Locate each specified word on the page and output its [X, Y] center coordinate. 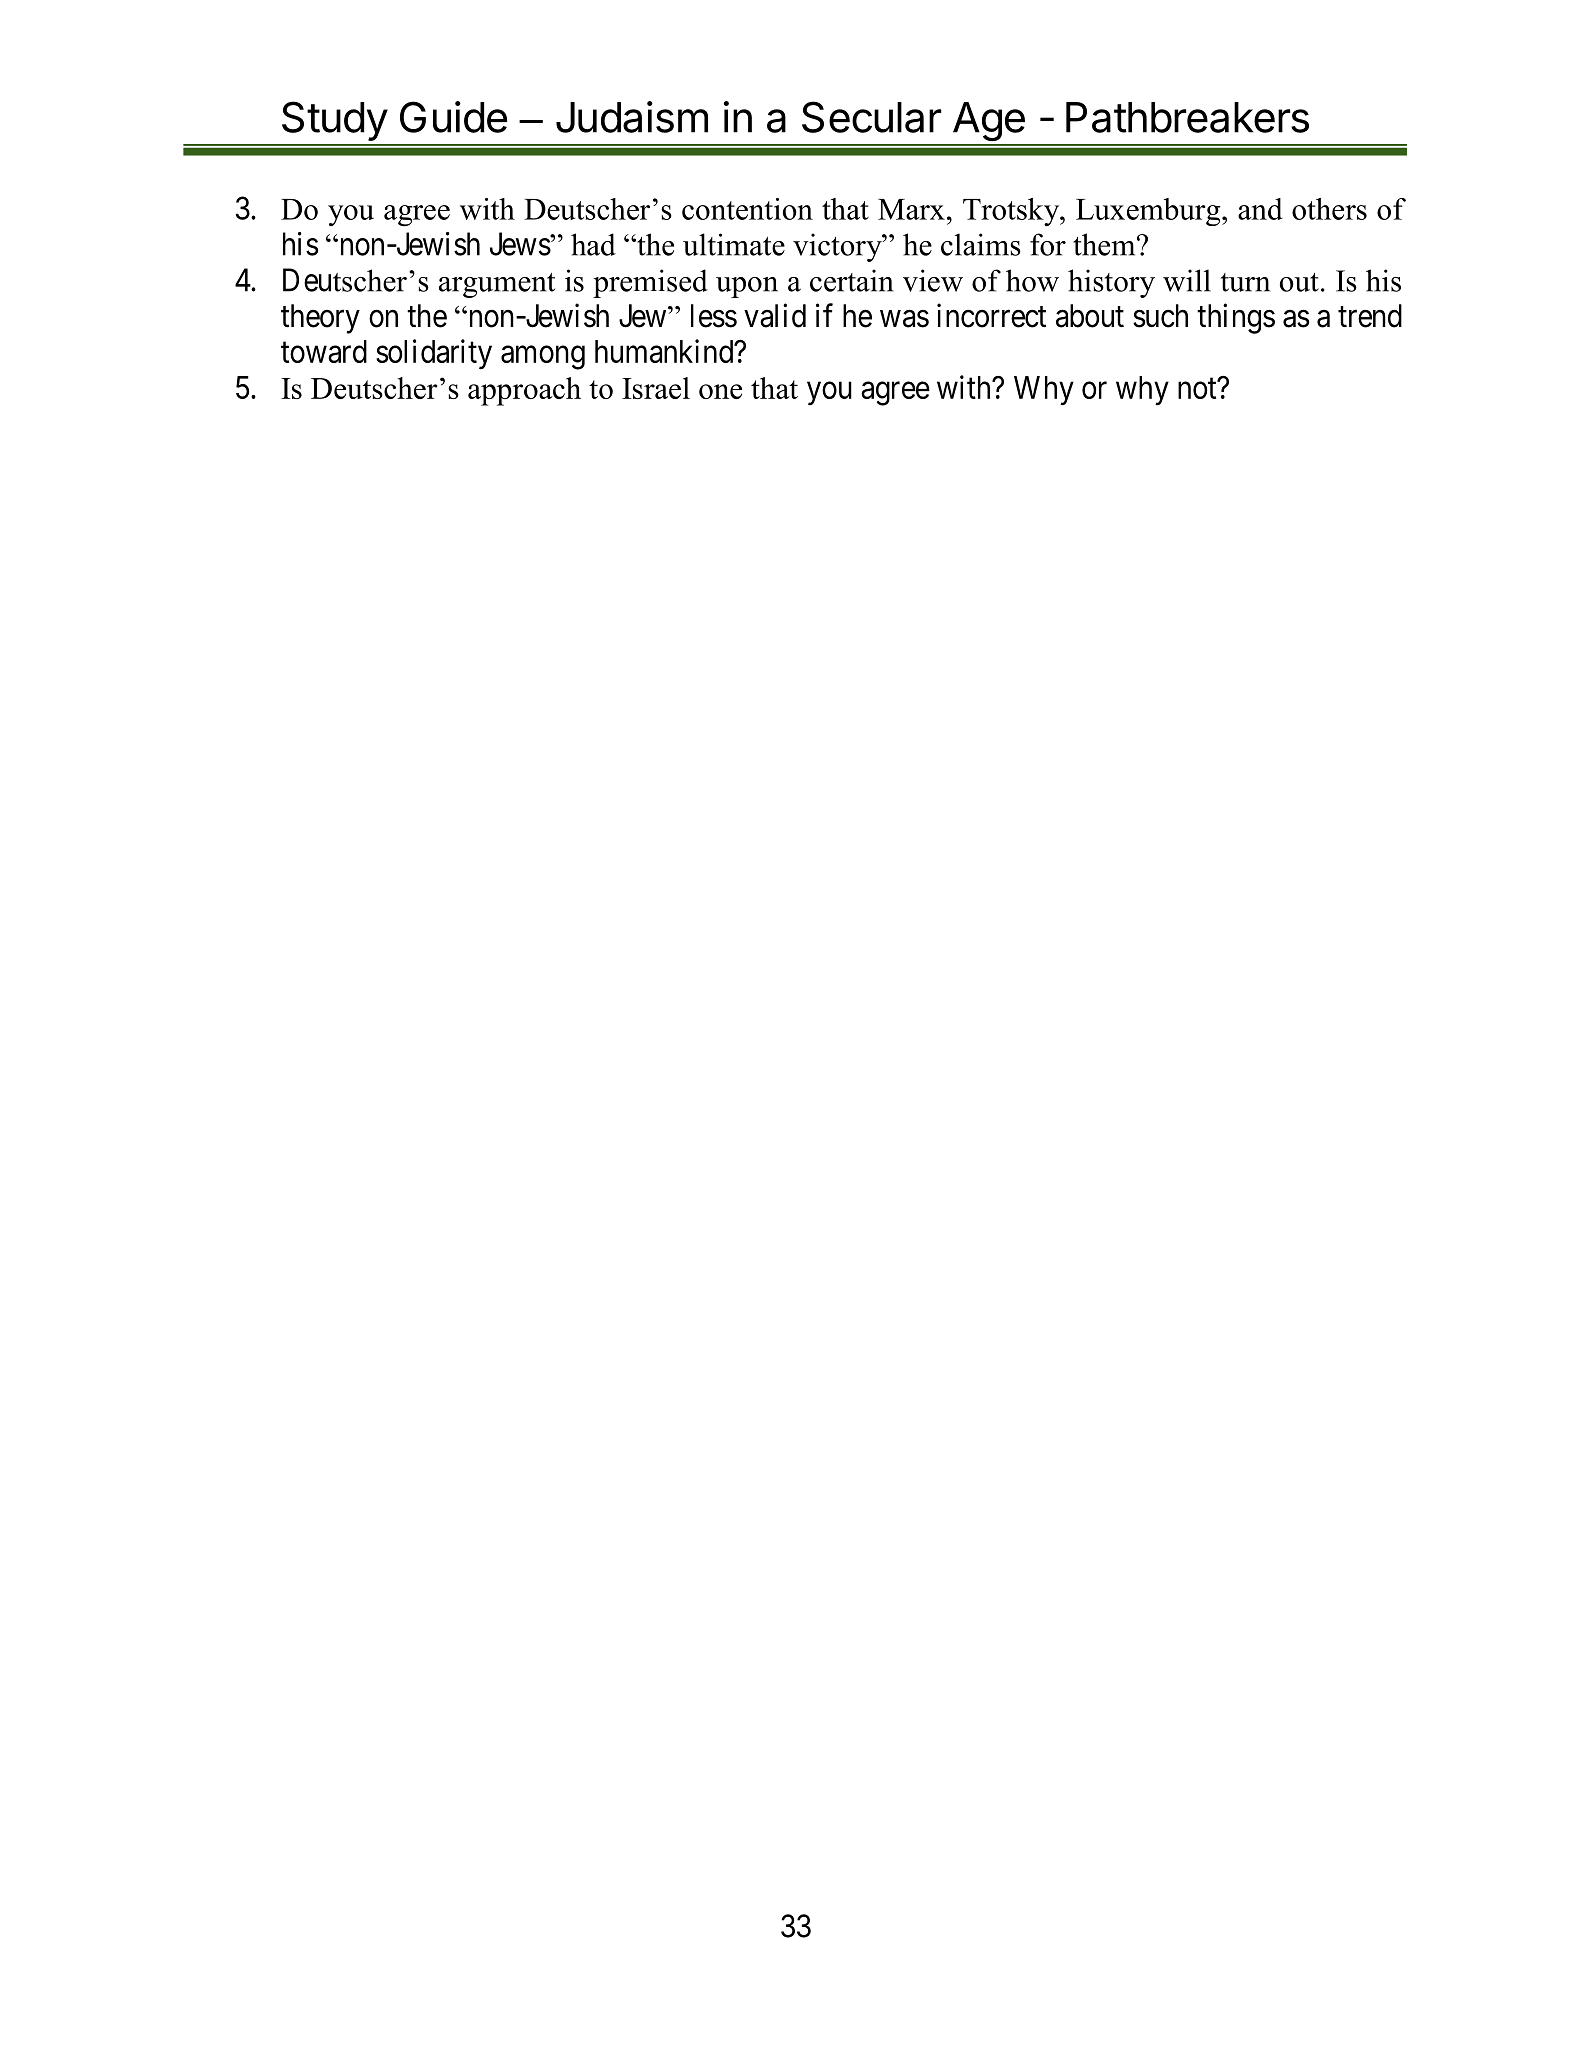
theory [320, 319]
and [1260, 209]
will [1187, 280]
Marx [911, 209]
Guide [453, 117]
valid [775, 315]
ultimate [734, 244]
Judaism [632, 117]
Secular [871, 117]
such [1160, 316]
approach [524, 391]
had [593, 244]
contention [747, 209]
